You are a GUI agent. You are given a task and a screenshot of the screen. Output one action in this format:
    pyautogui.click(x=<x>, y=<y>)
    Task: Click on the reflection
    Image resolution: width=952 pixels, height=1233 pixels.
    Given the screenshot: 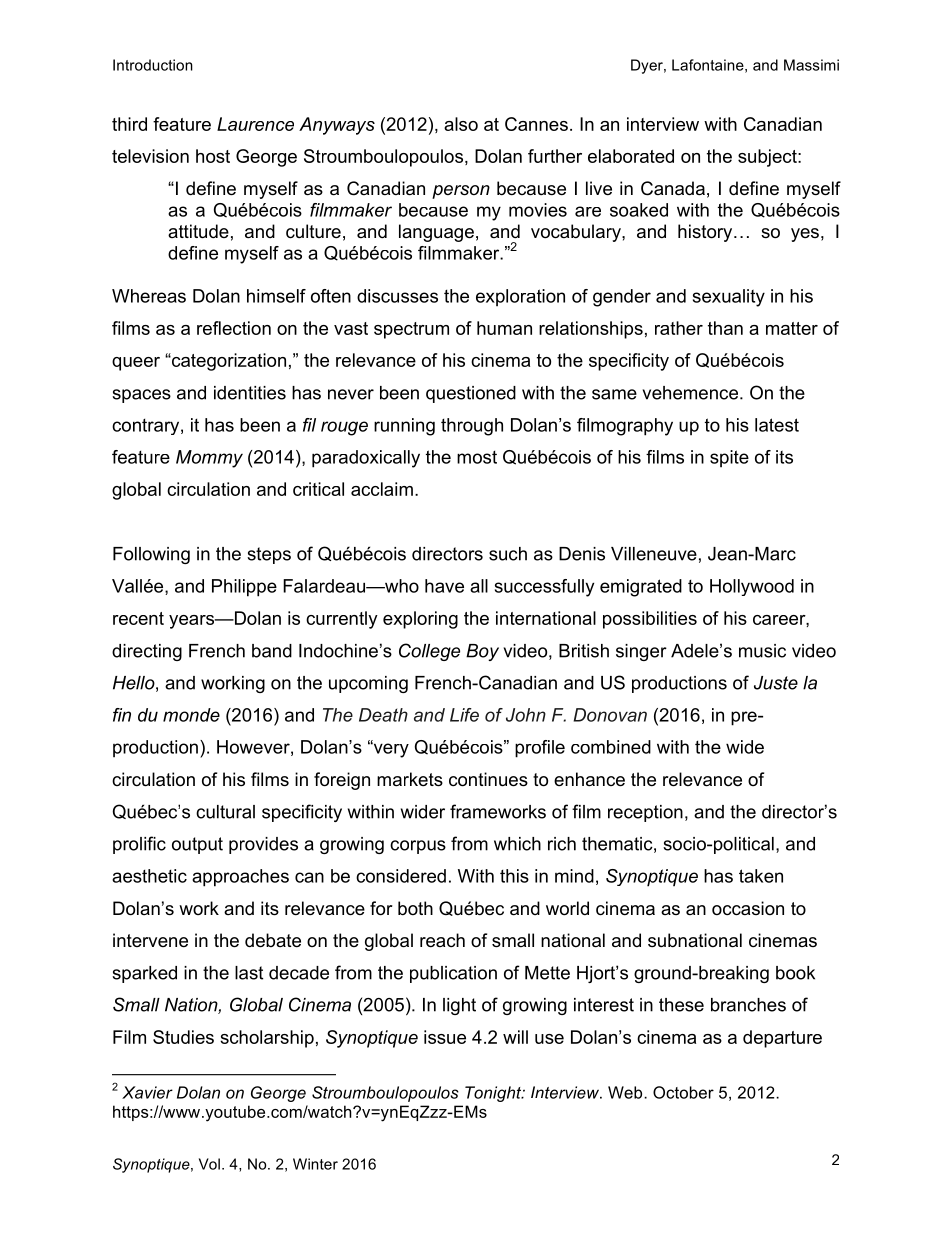 What is the action you would take?
    pyautogui.click(x=234, y=328)
